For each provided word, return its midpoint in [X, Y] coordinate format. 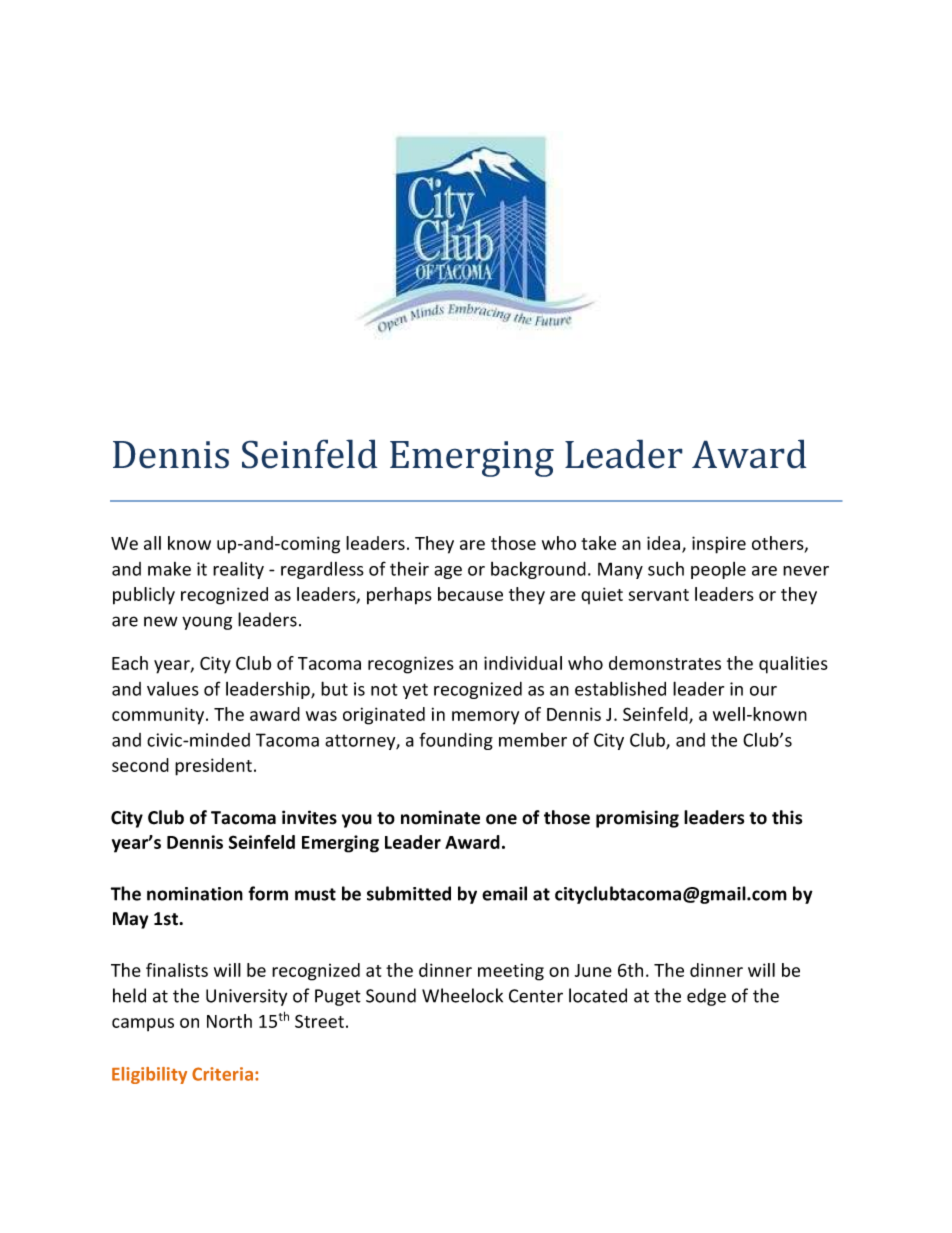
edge [706, 997]
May [130, 920]
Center [536, 996]
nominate [440, 817]
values [173, 689]
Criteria [222, 1074]
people [718, 570]
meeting [511, 972]
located [598, 995]
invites [309, 817]
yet [415, 691]
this [787, 817]
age [448, 572]
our [763, 691]
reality [238, 570]
